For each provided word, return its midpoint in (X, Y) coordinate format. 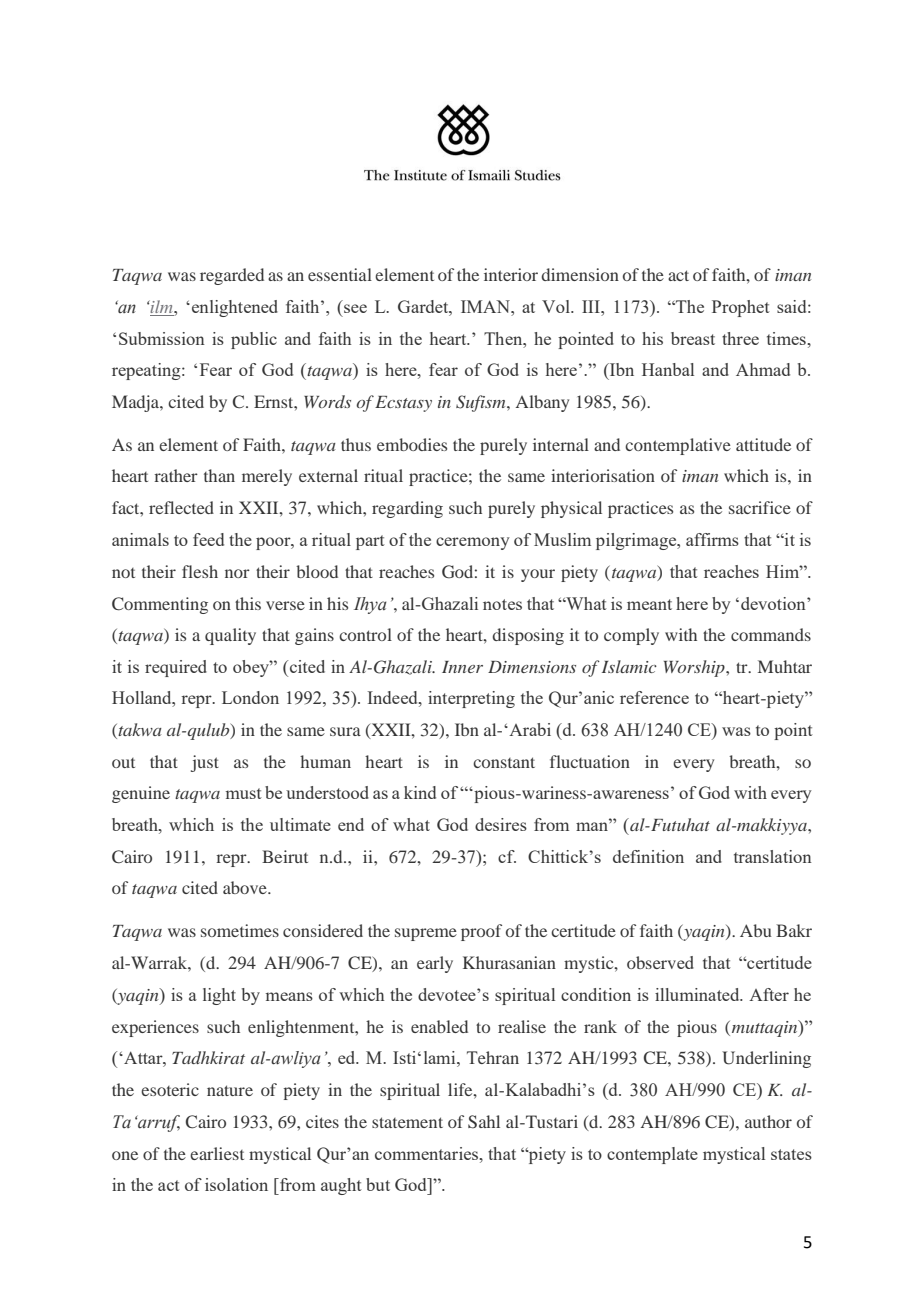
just (205, 763)
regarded (232, 276)
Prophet (741, 308)
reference (654, 697)
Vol (557, 306)
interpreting (471, 699)
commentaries (428, 1153)
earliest (217, 1153)
